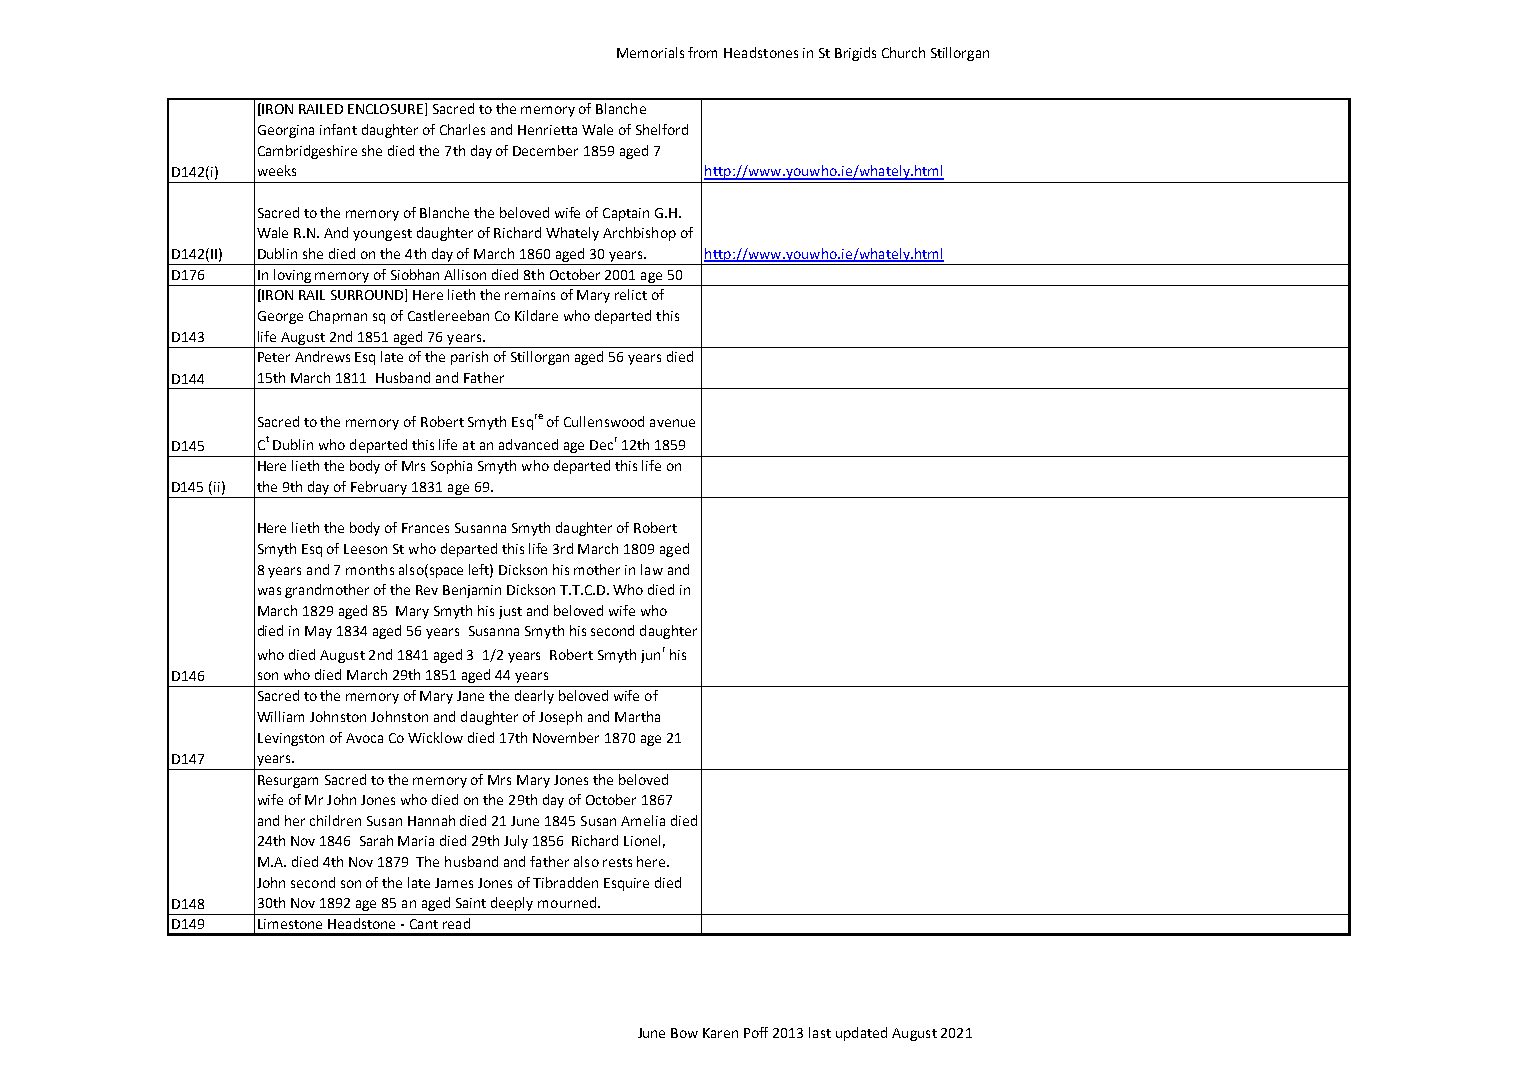 The height and width of the screenshot is (1087, 1538). I want to click on law, so click(652, 569).
